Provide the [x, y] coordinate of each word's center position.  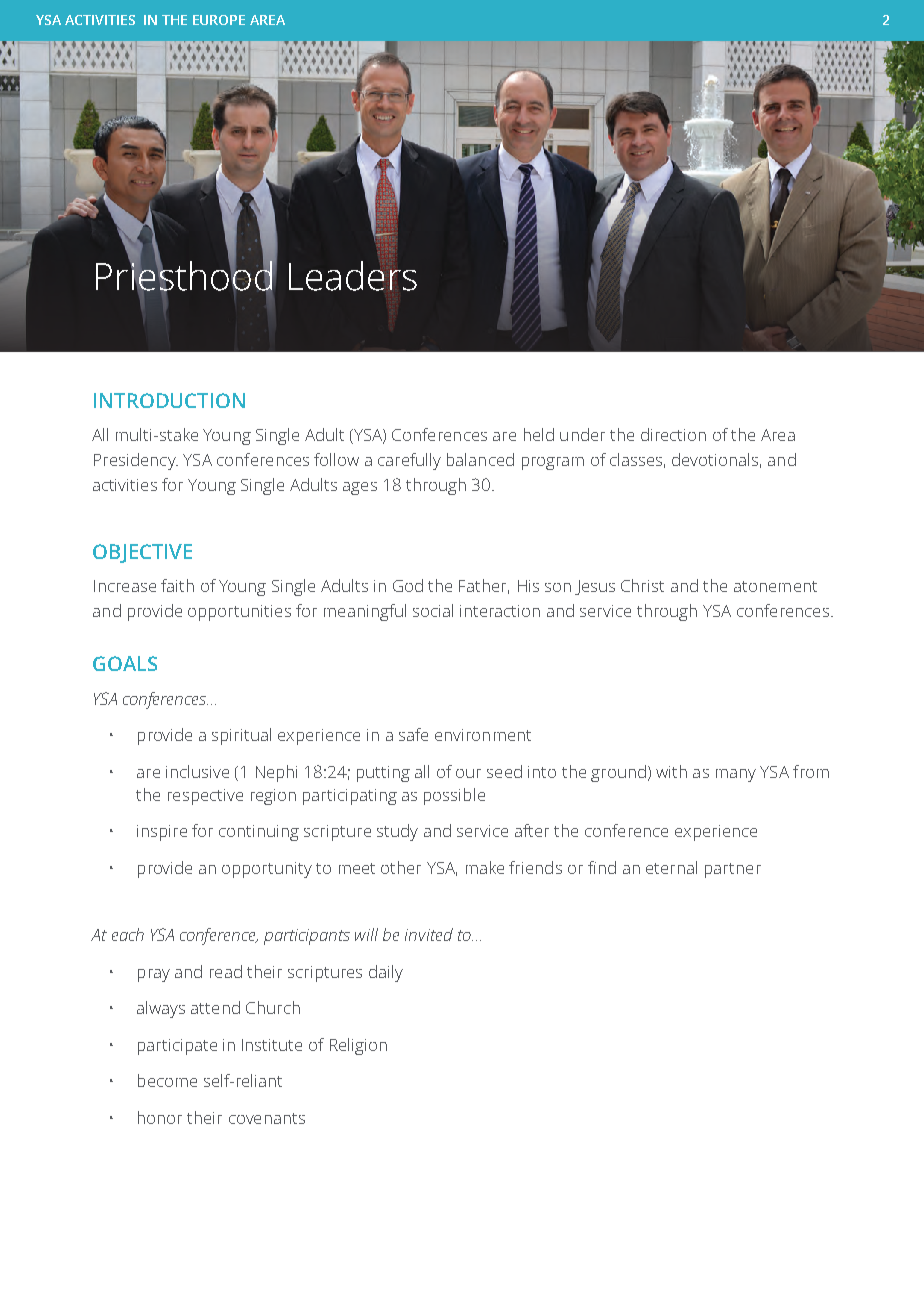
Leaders [353, 275]
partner [733, 870]
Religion [358, 1046]
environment [483, 735]
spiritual [241, 736]
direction [673, 434]
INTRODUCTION [169, 400]
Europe [219, 20]
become [167, 1080]
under [582, 434]
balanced [480, 459]
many [736, 775]
